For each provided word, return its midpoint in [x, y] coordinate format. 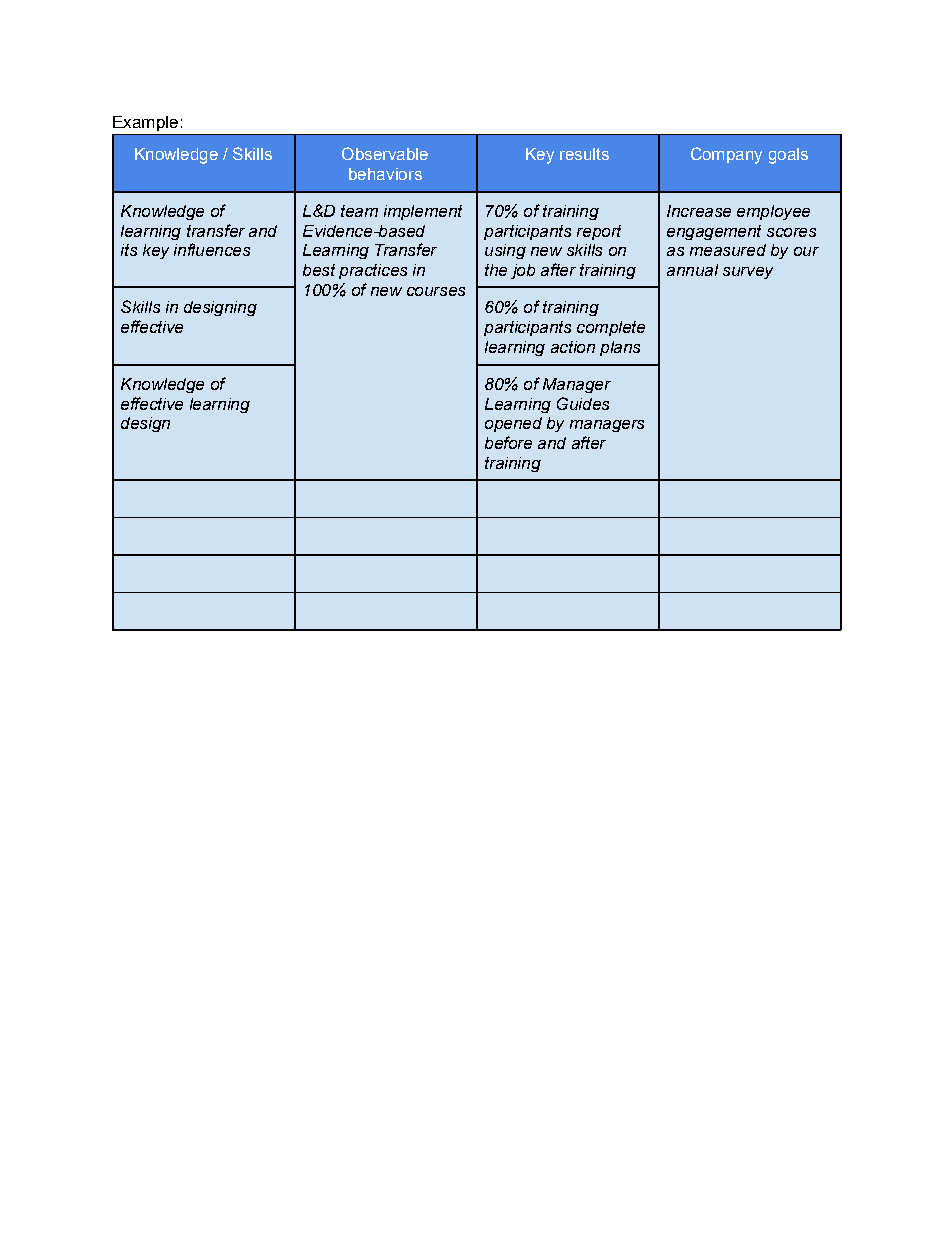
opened [513, 424]
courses [436, 291]
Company [726, 155]
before [508, 442]
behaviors [385, 174]
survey [748, 273]
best [319, 270]
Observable [385, 153]
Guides [583, 403]
